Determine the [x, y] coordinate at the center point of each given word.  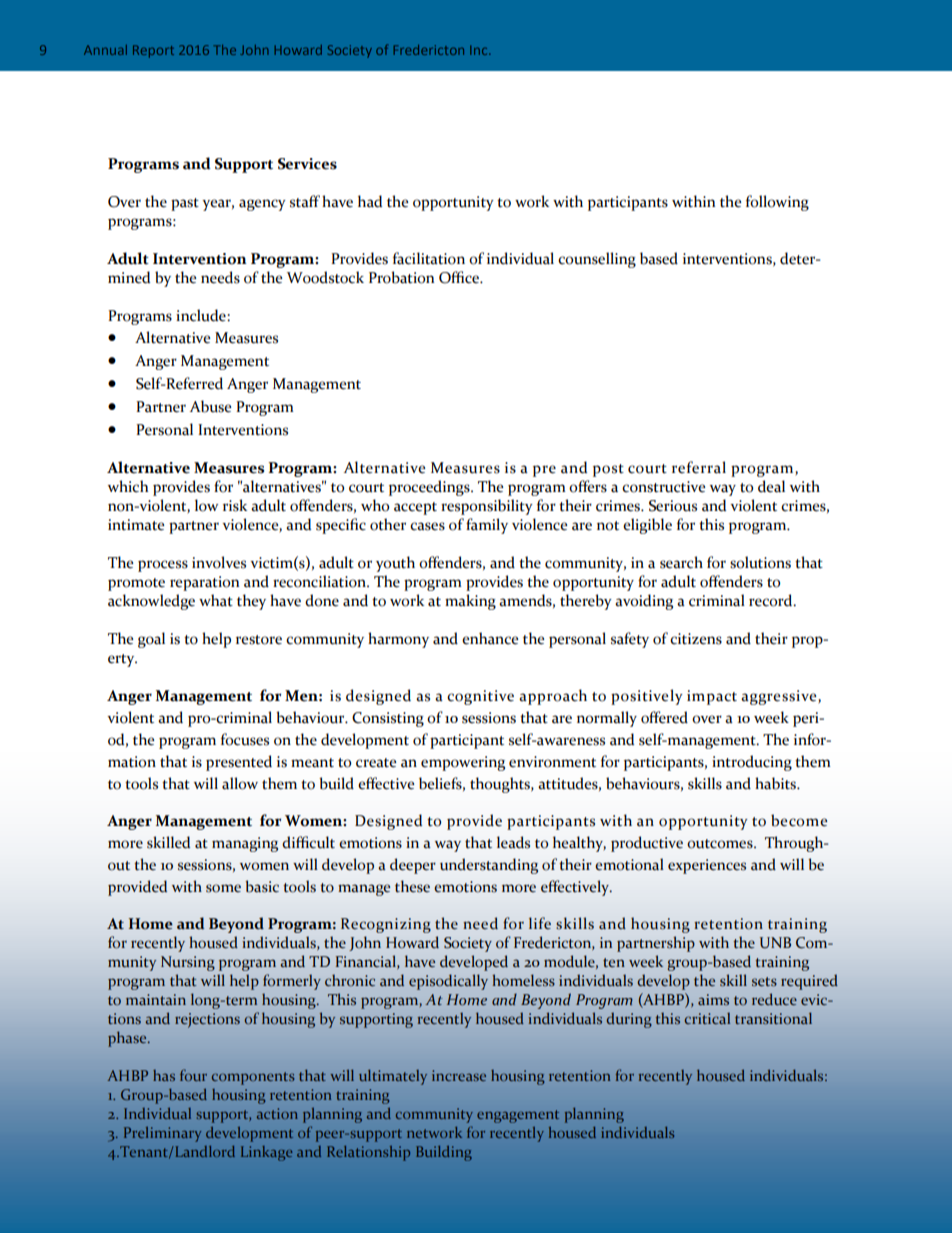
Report [153, 51]
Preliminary [162, 1134]
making [470, 602]
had [370, 201]
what [216, 600]
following [777, 203]
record [772, 600]
